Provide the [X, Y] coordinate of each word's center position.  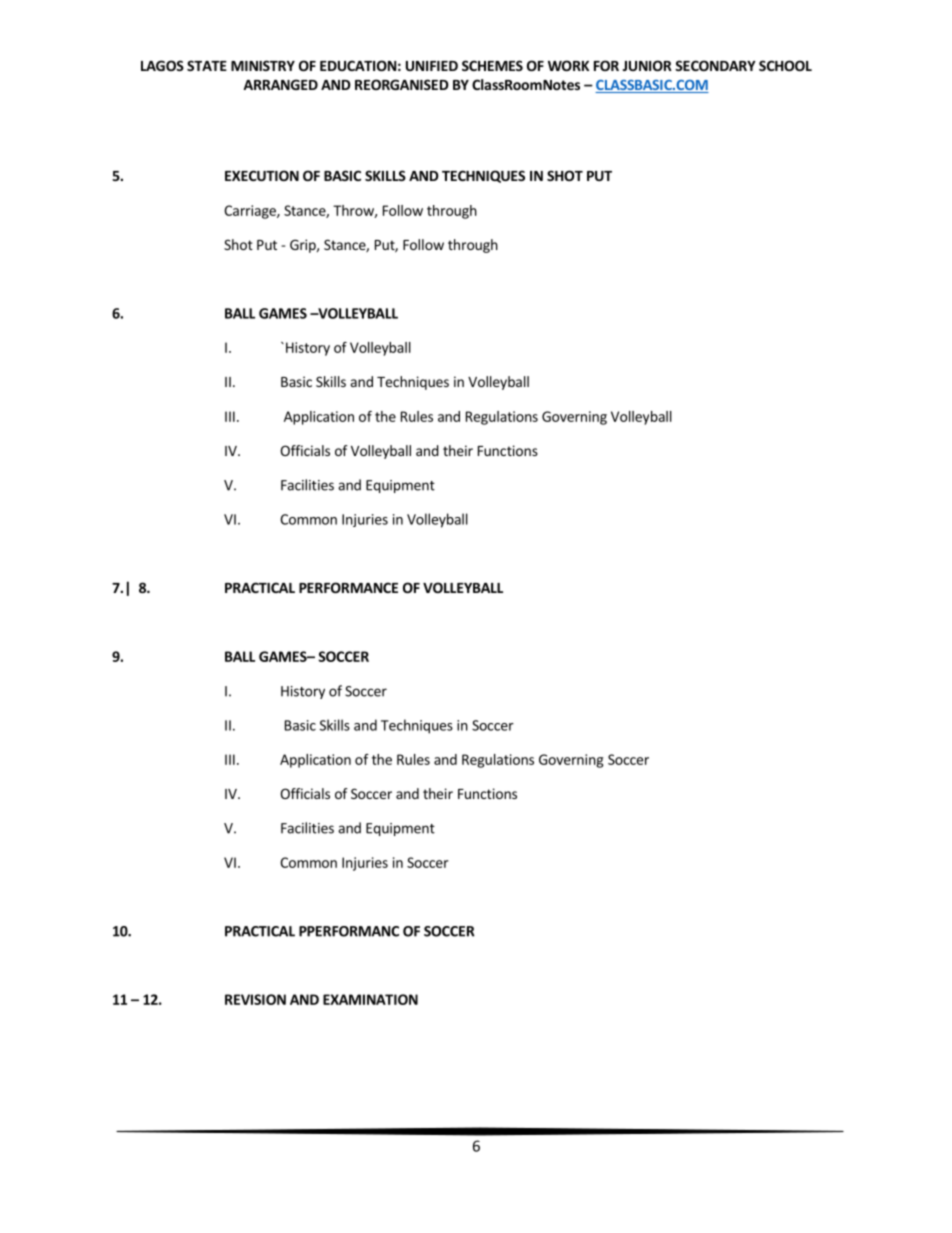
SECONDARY [715, 65]
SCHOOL [785, 65]
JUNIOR [647, 65]
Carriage [251, 212]
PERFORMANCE [348, 587]
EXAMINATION [370, 999]
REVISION [255, 999]
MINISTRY [263, 65]
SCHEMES [492, 65]
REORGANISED [402, 84]
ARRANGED [280, 84]
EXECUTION [262, 175]
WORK [568, 65]
